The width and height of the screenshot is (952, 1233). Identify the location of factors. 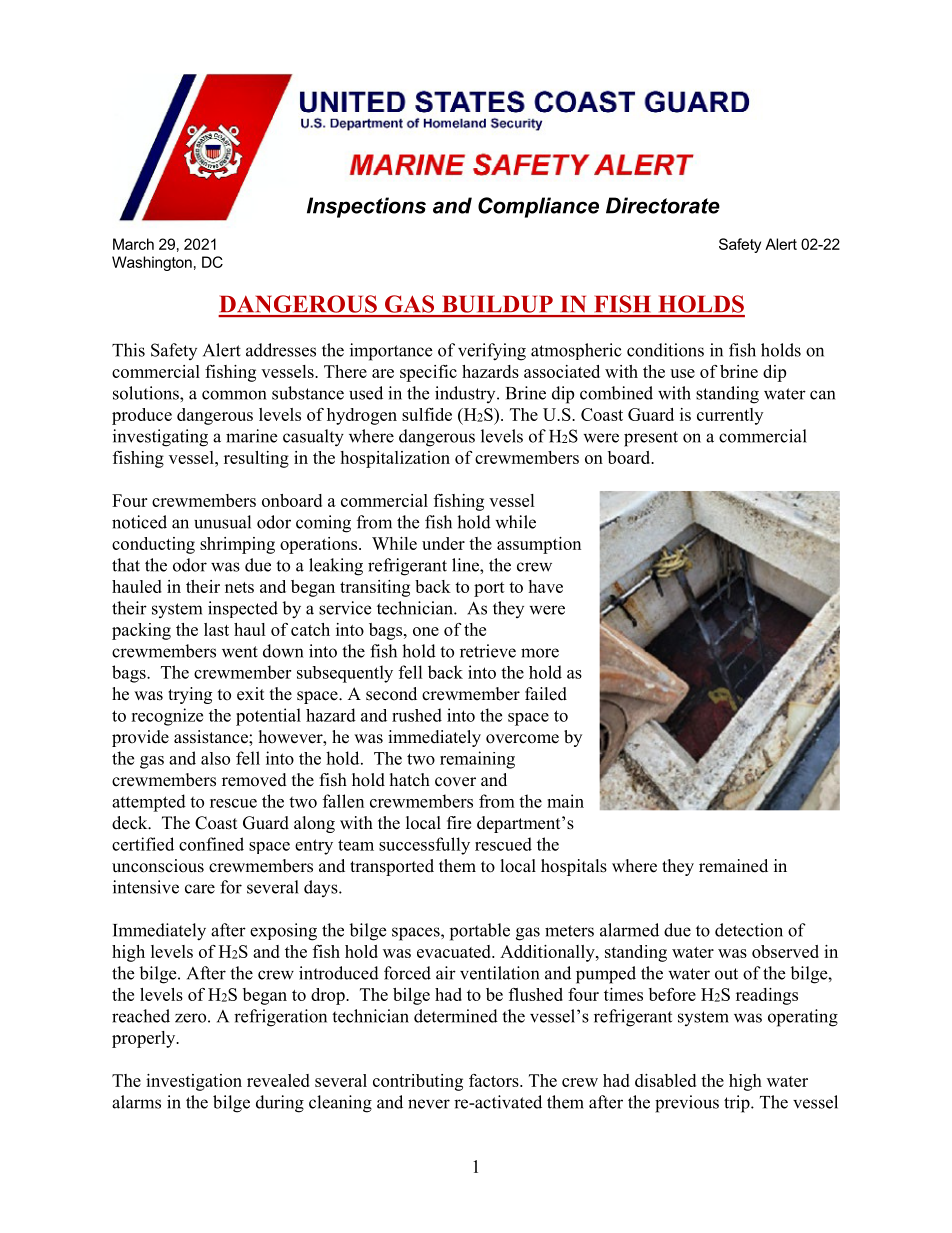
(495, 1080).
